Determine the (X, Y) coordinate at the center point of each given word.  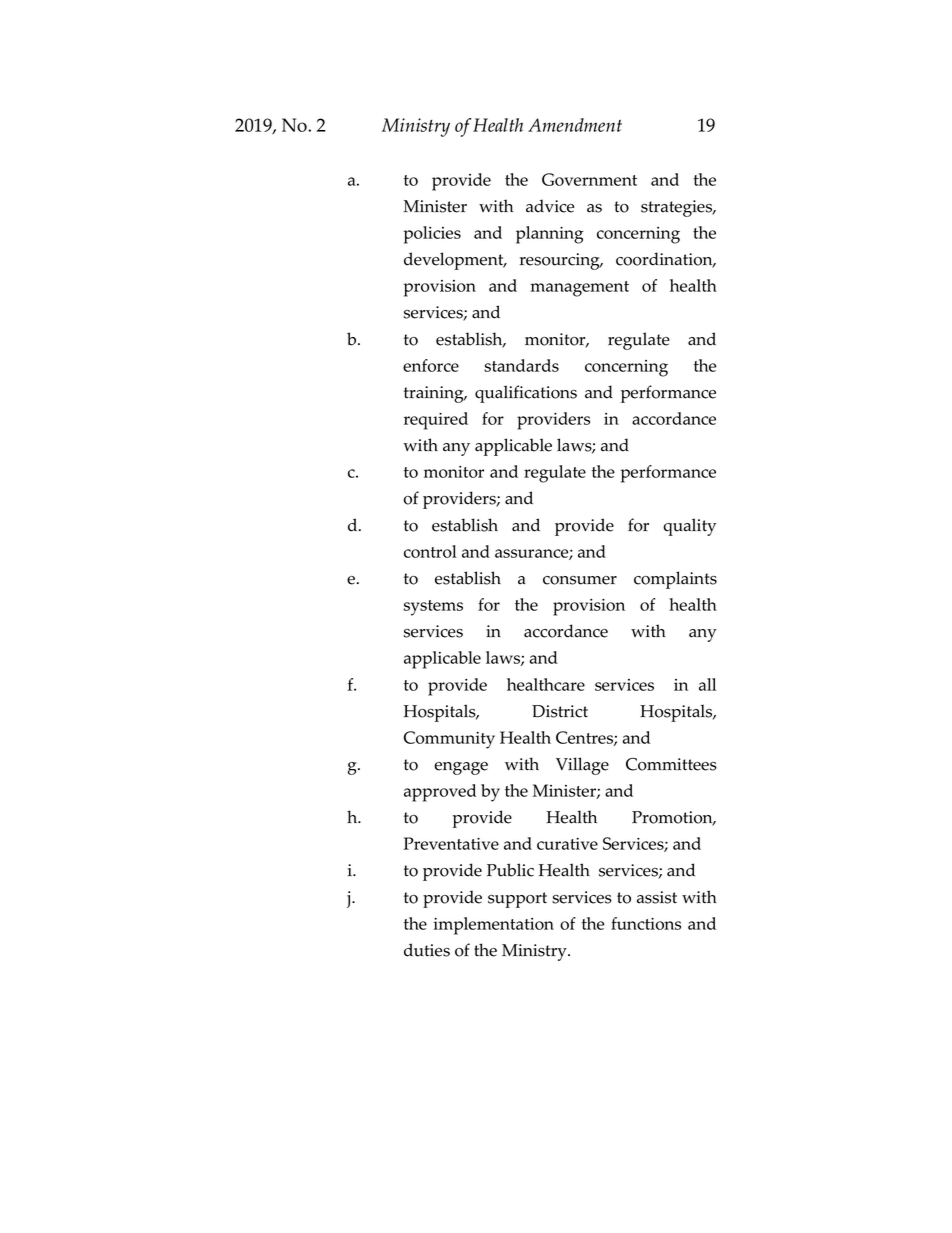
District (560, 711)
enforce (431, 365)
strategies (678, 208)
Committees (671, 764)
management (580, 289)
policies (432, 235)
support (517, 900)
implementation (494, 926)
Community (449, 740)
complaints (675, 580)
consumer (580, 580)
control (430, 551)
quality (689, 527)
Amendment (575, 125)
